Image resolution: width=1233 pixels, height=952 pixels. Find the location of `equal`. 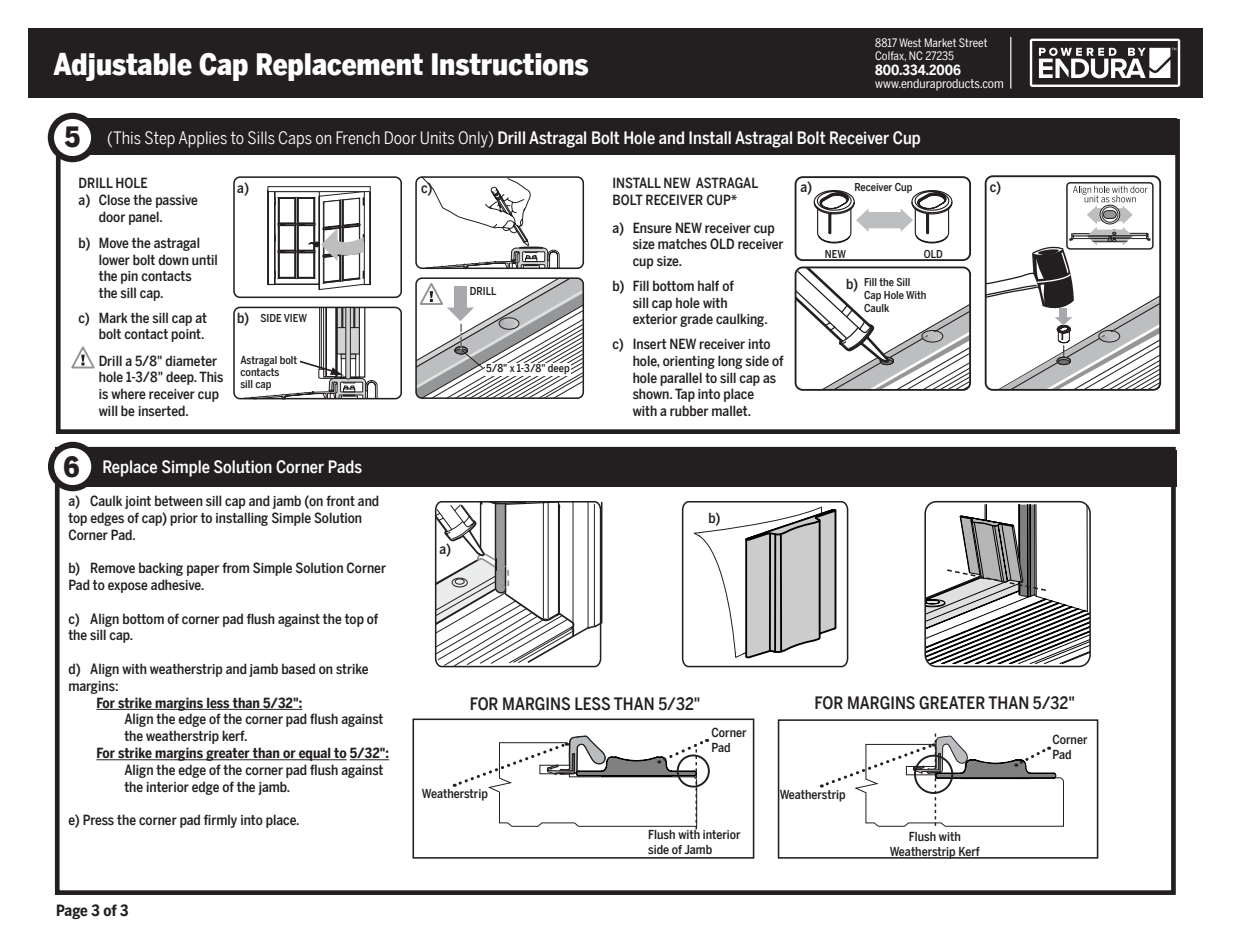

equal is located at coordinates (315, 754).
